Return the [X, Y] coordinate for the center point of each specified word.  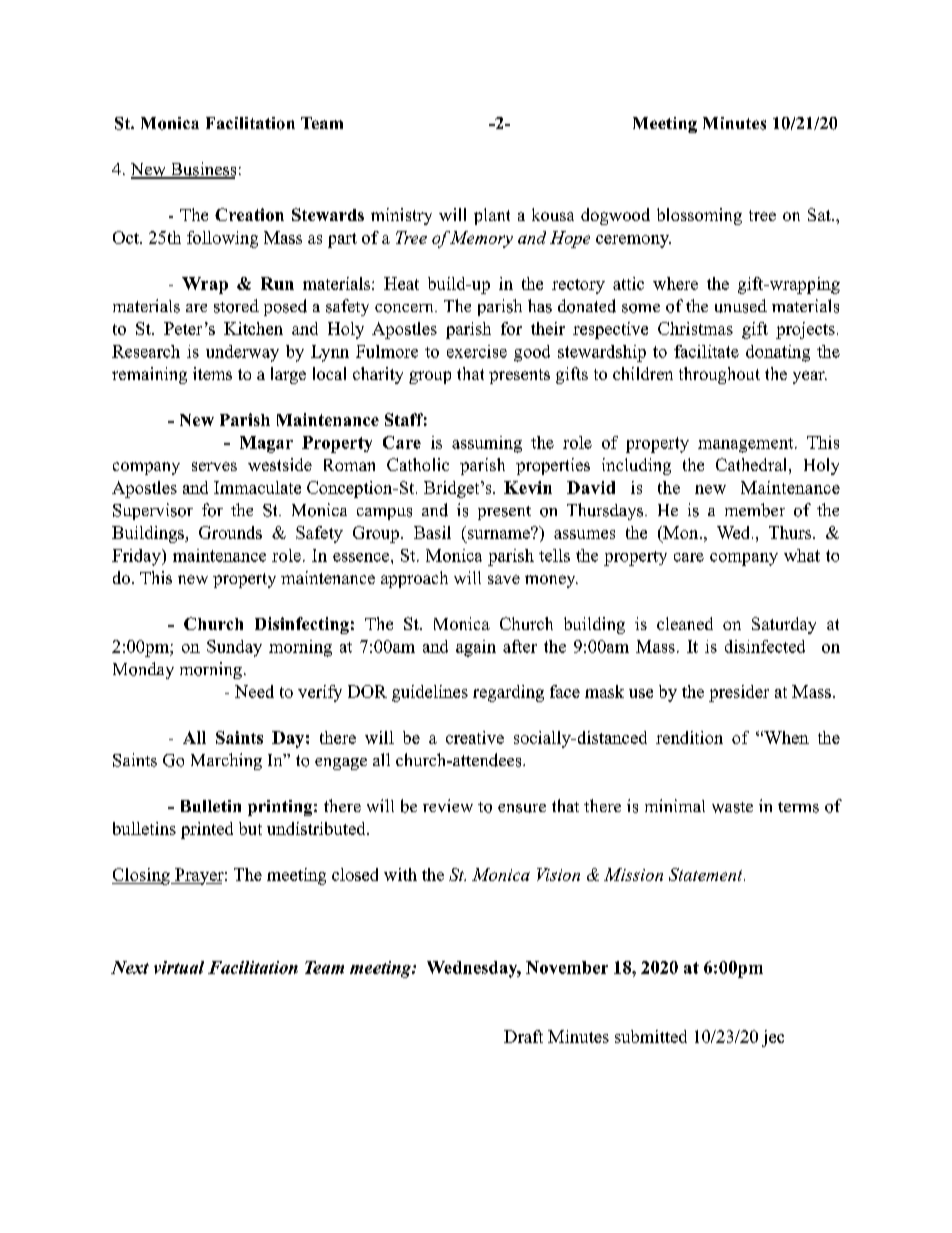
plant [492, 216]
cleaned [685, 623]
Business [202, 170]
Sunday [234, 648]
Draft [523, 1036]
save [504, 579]
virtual [179, 967]
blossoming [699, 216]
